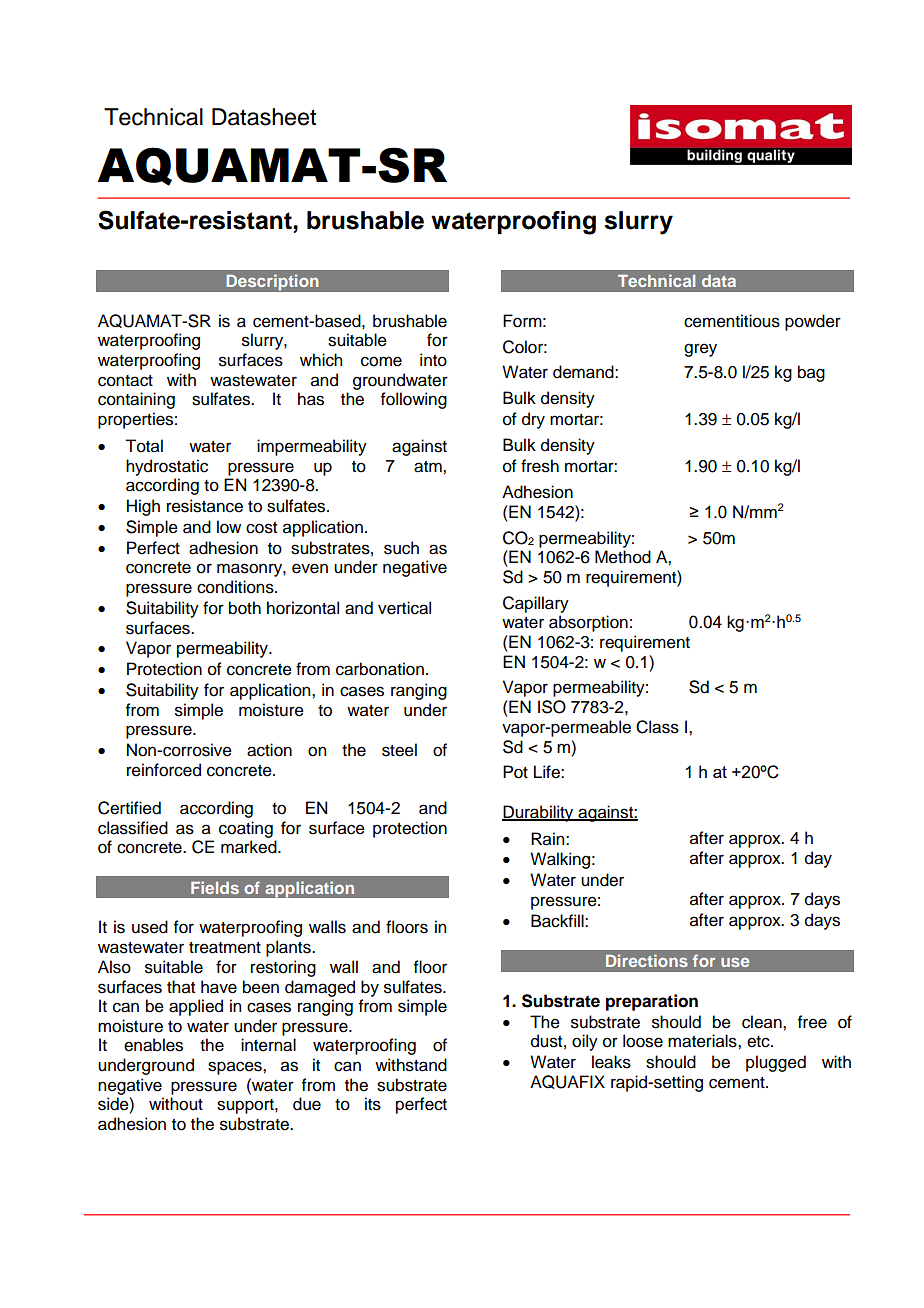 The width and height of the screenshot is (924, 1308). I want to click on its, so click(373, 1104).
